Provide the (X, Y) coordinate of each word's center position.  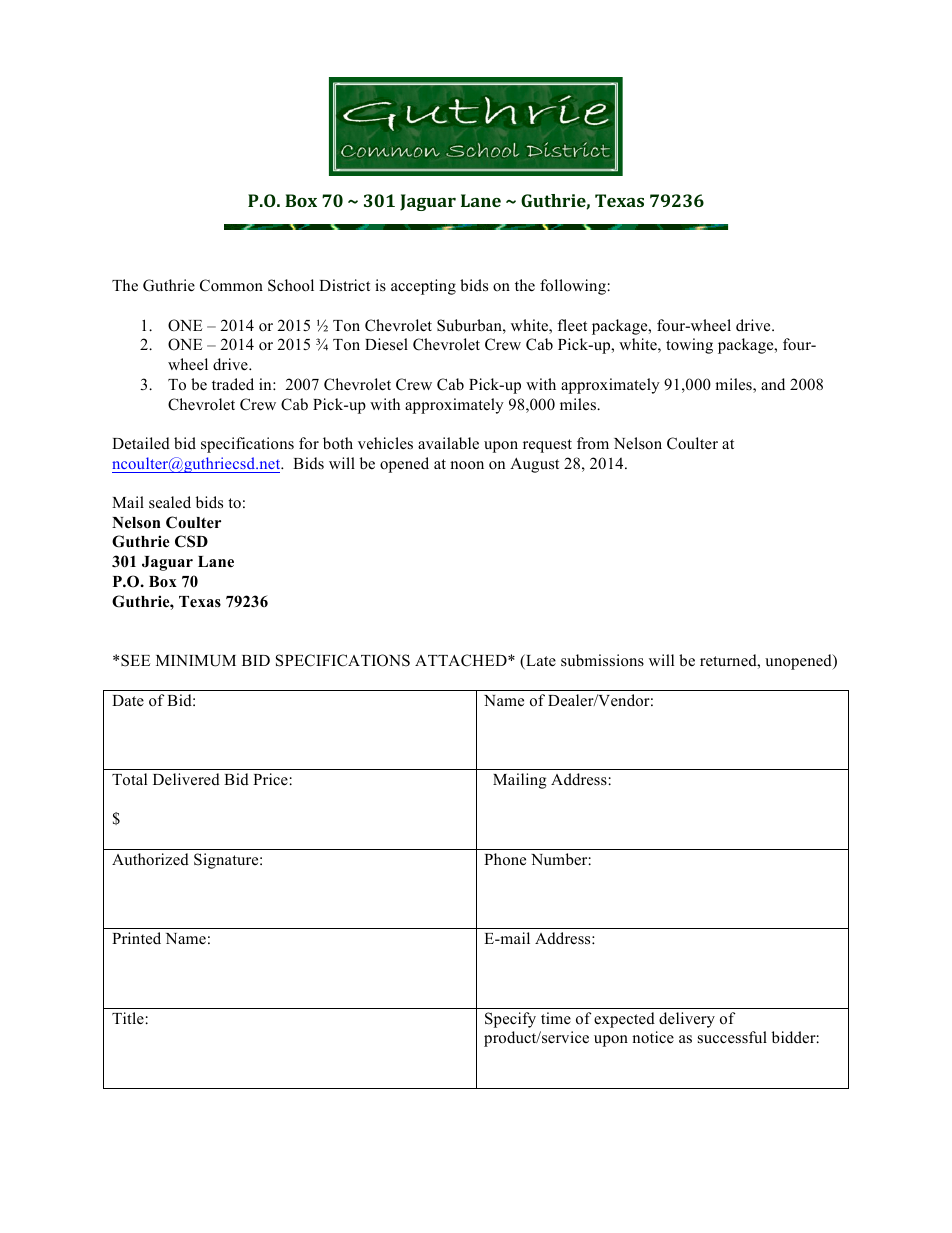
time (556, 1018)
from (593, 443)
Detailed (141, 443)
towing (689, 346)
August (534, 465)
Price (270, 779)
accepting (423, 287)
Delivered (186, 779)
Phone (505, 859)
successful (732, 1037)
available (448, 443)
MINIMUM (196, 661)
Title (128, 1018)
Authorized (150, 859)
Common (231, 285)
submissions (602, 660)
